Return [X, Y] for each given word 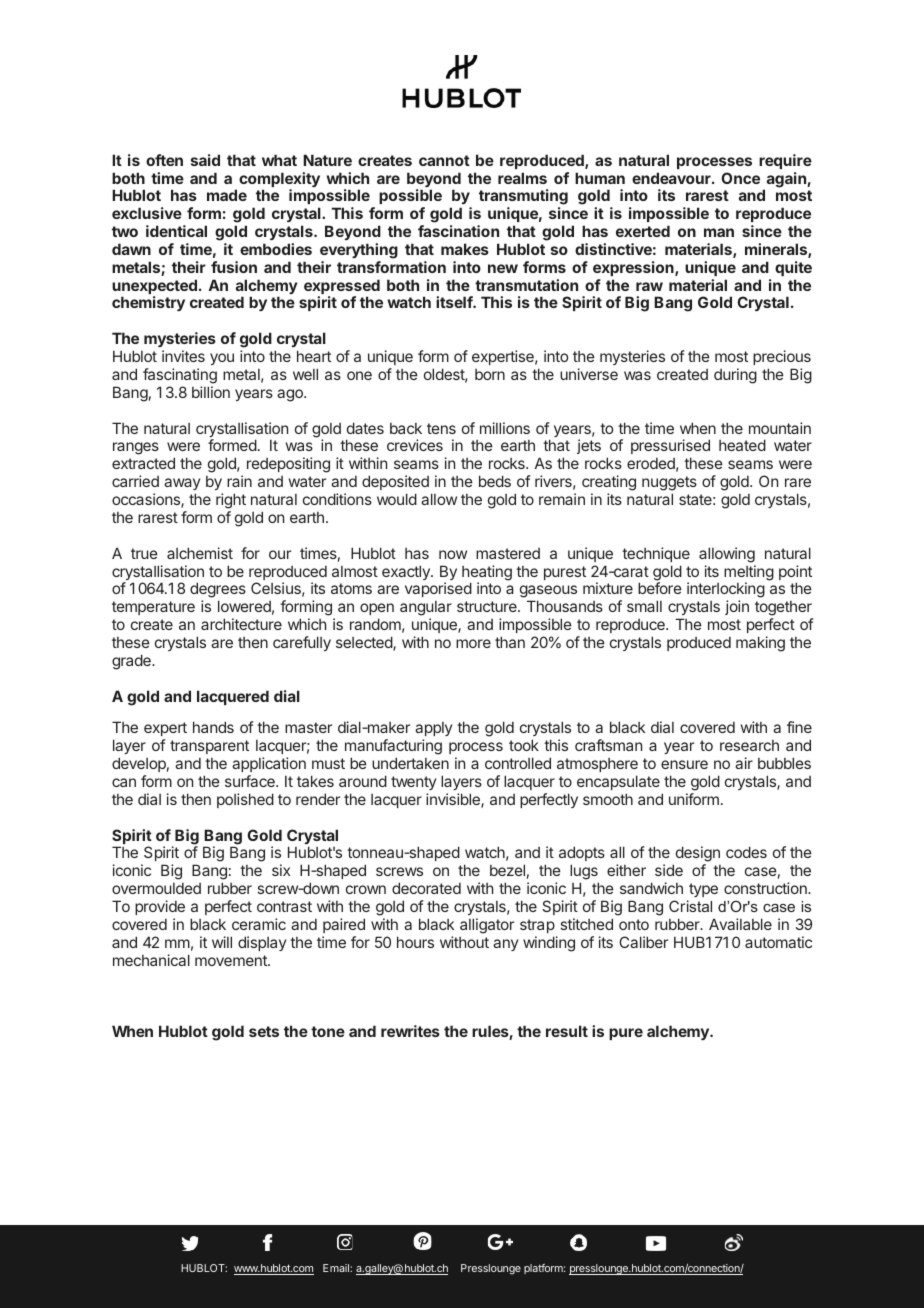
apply [433, 731]
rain [239, 481]
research [749, 745]
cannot [444, 160]
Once [740, 178]
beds [495, 481]
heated [742, 445]
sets [264, 1031]
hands [213, 727]
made [227, 195]
